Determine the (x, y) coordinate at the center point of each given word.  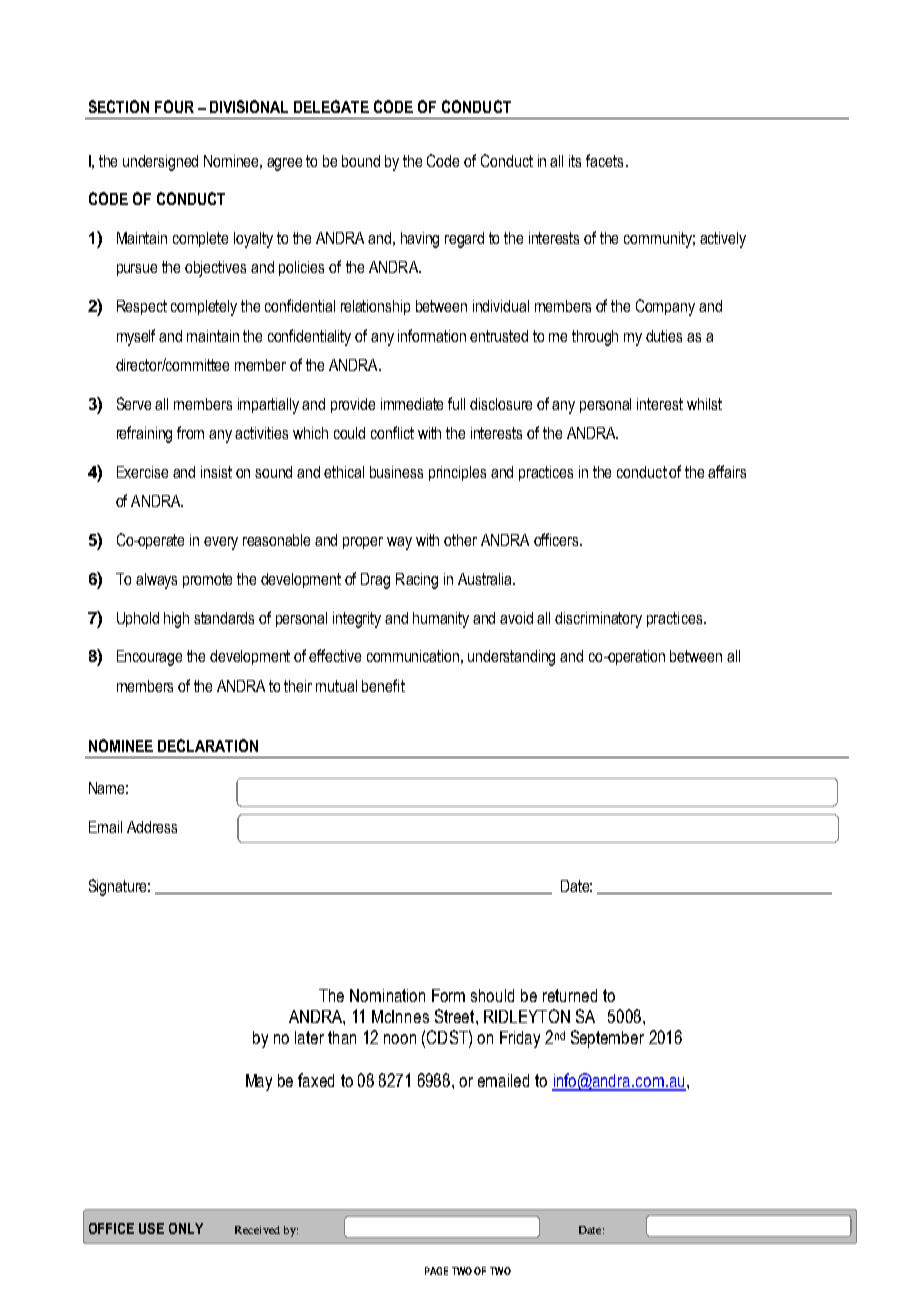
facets (604, 160)
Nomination (387, 995)
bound (361, 161)
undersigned (160, 163)
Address (152, 827)
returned (570, 995)
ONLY (186, 1228)
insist (216, 472)
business (396, 472)
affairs (727, 471)
